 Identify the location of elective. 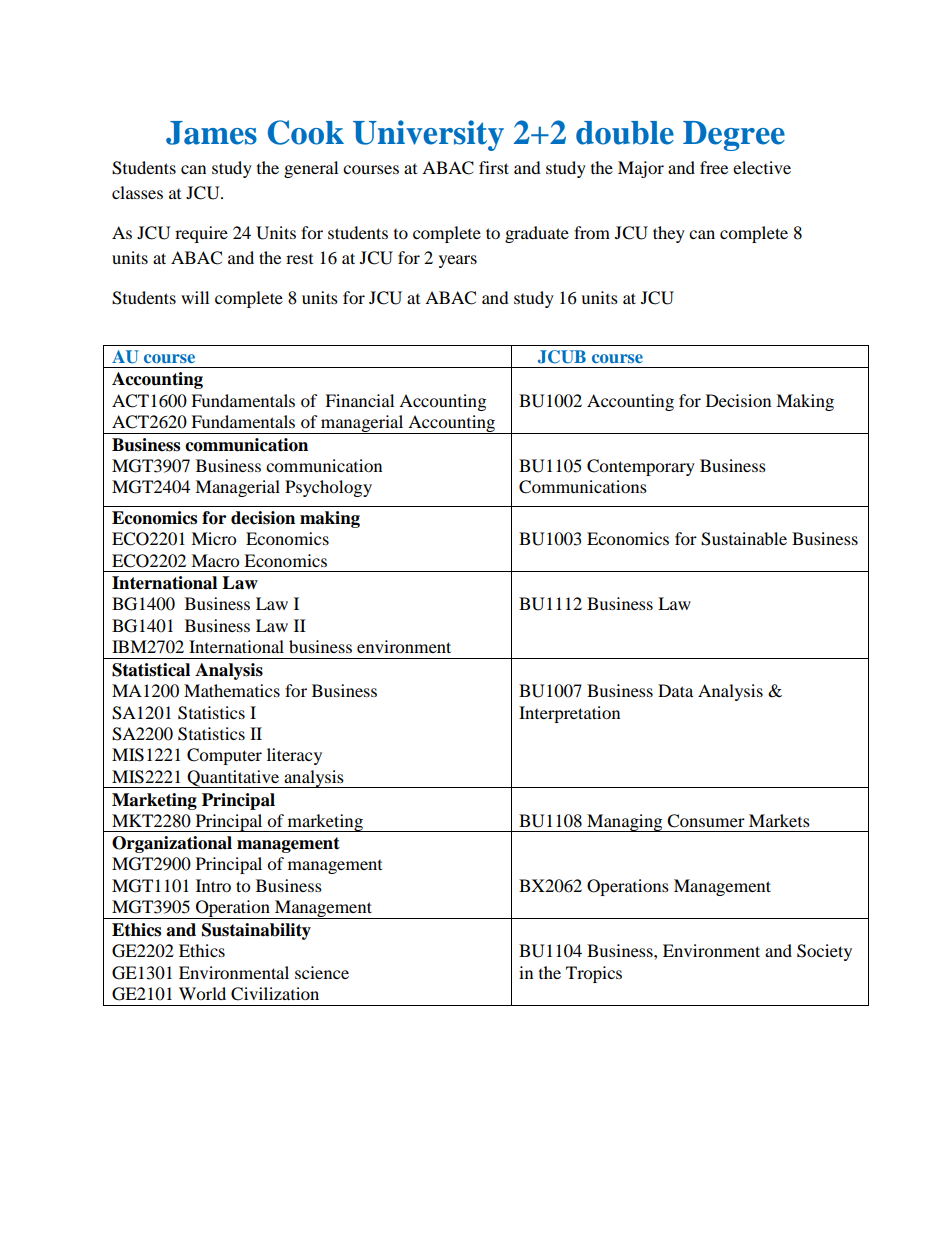
(762, 167).
